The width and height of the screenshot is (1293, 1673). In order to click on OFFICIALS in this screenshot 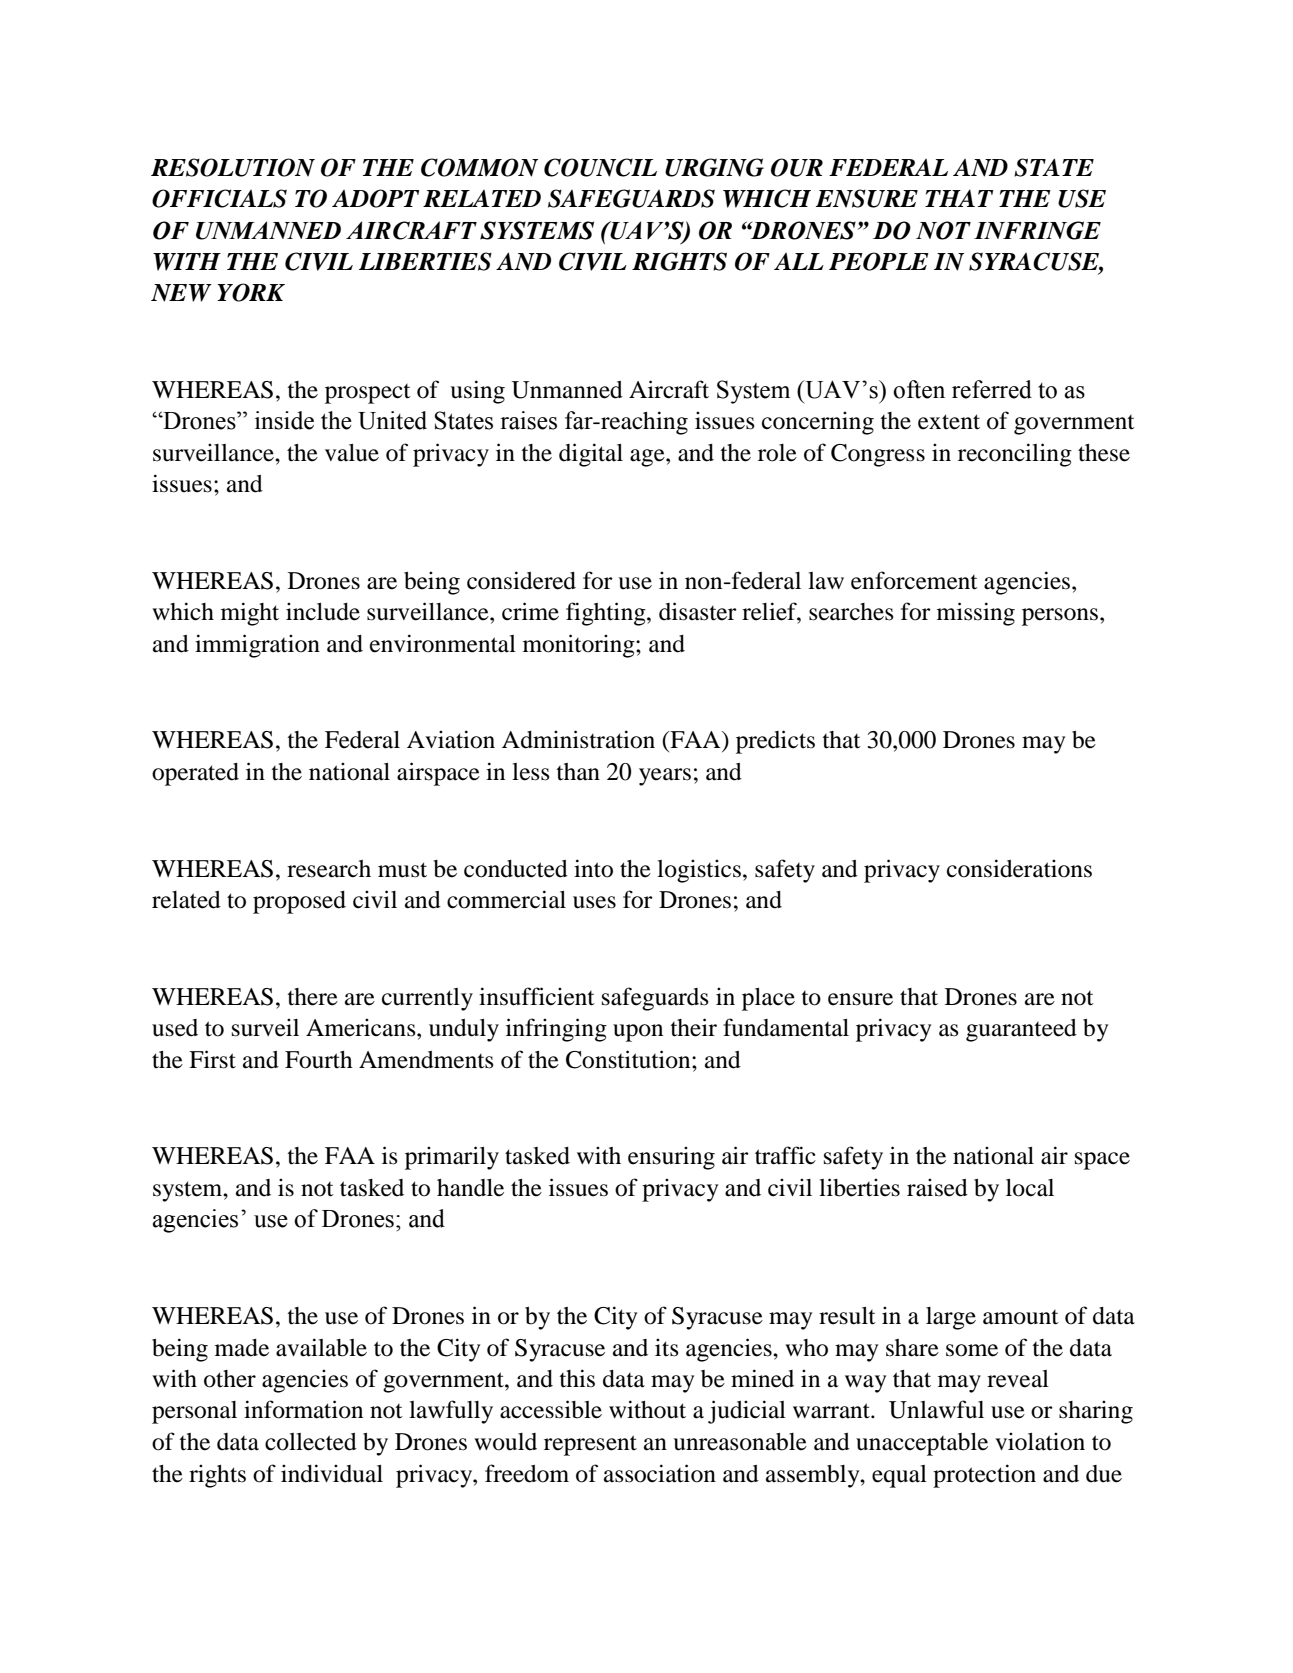, I will do `click(219, 198)`.
